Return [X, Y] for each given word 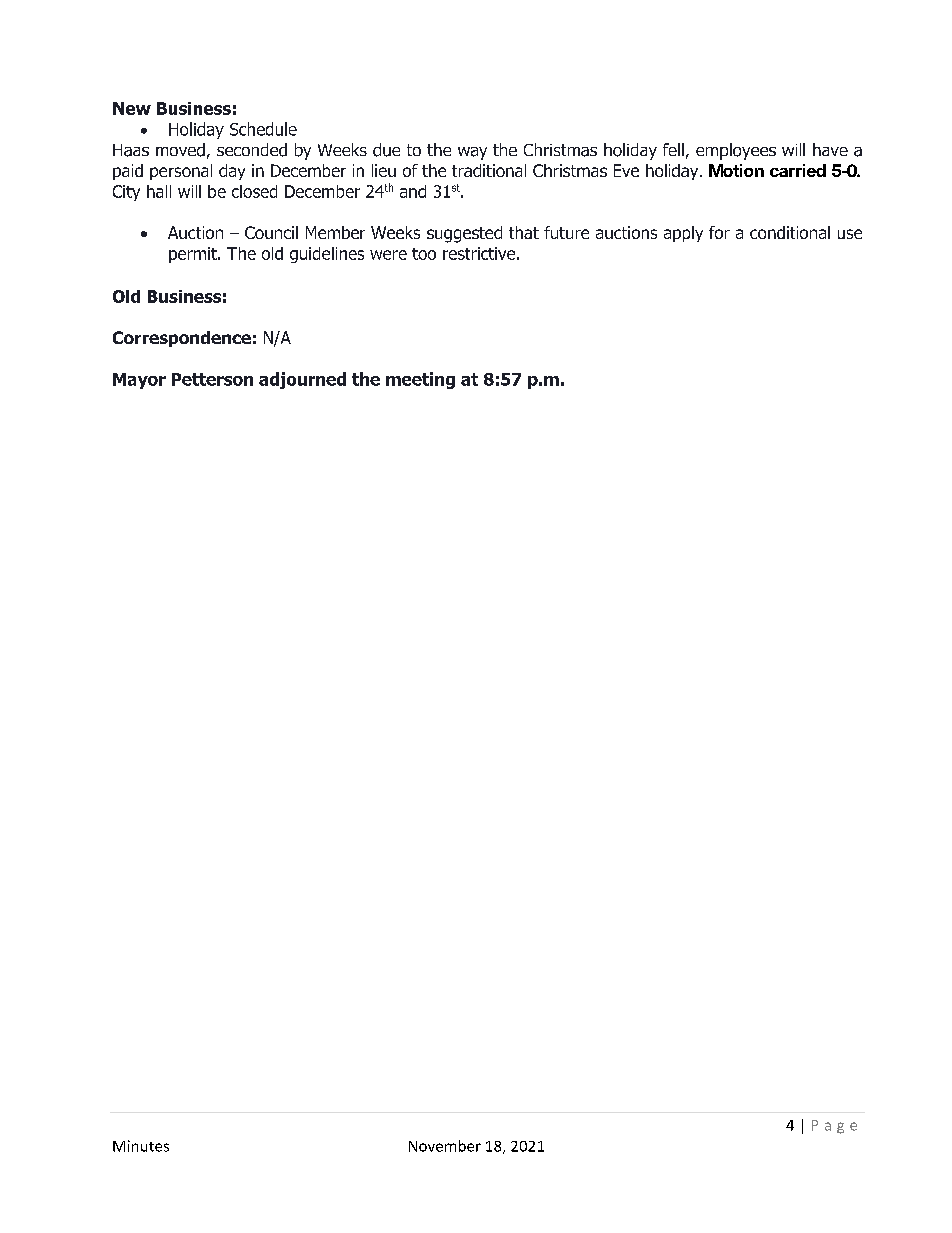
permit [194, 255]
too [424, 254]
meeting [420, 380]
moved [180, 150]
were [388, 255]
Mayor [139, 381]
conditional [790, 232]
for [719, 232]
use [850, 234]
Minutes [141, 1146]
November [445, 1146]
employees [736, 151]
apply [683, 234]
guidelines [327, 255]
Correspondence [182, 339]
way [472, 153]
